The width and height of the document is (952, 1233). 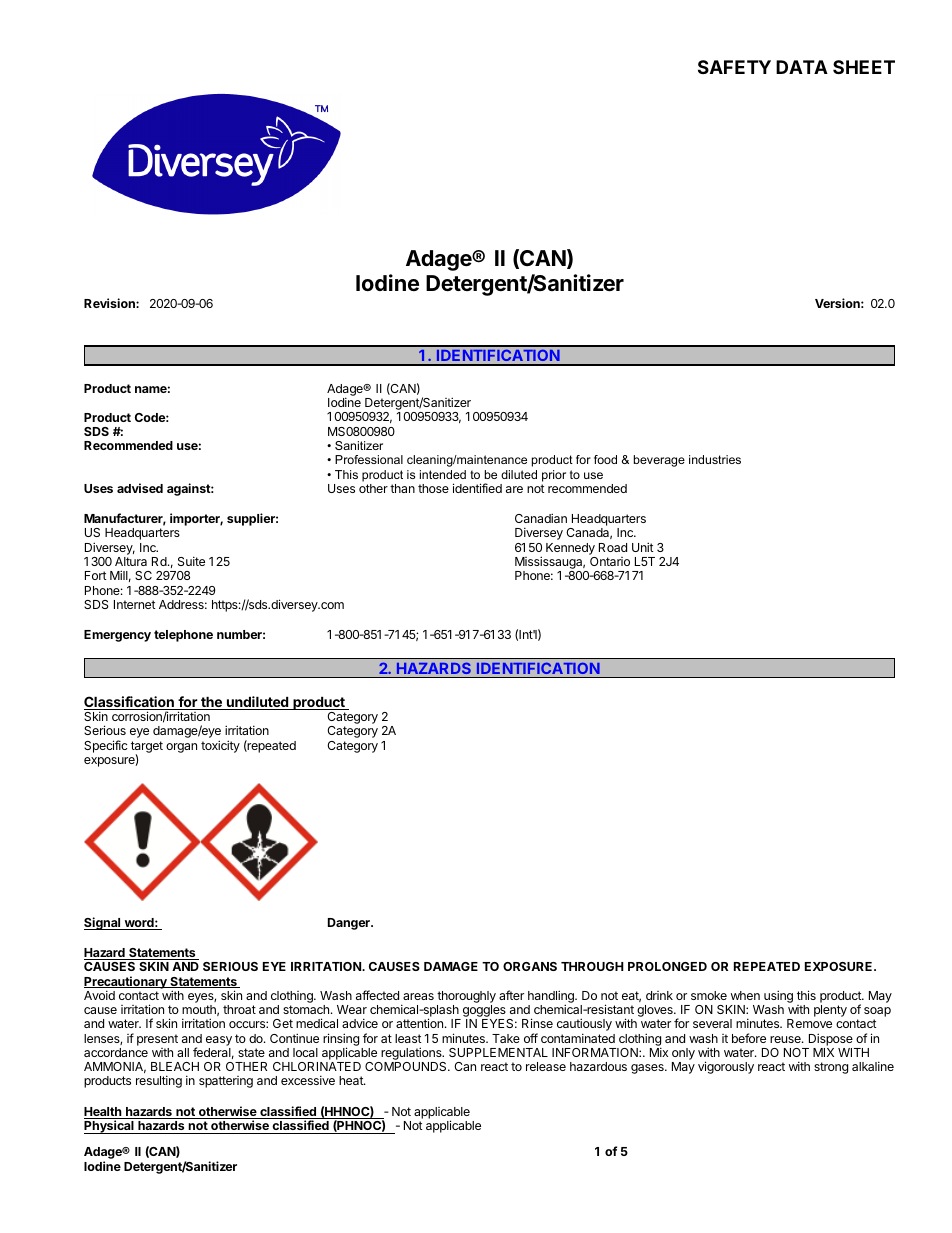 I want to click on advised, so click(x=140, y=488).
